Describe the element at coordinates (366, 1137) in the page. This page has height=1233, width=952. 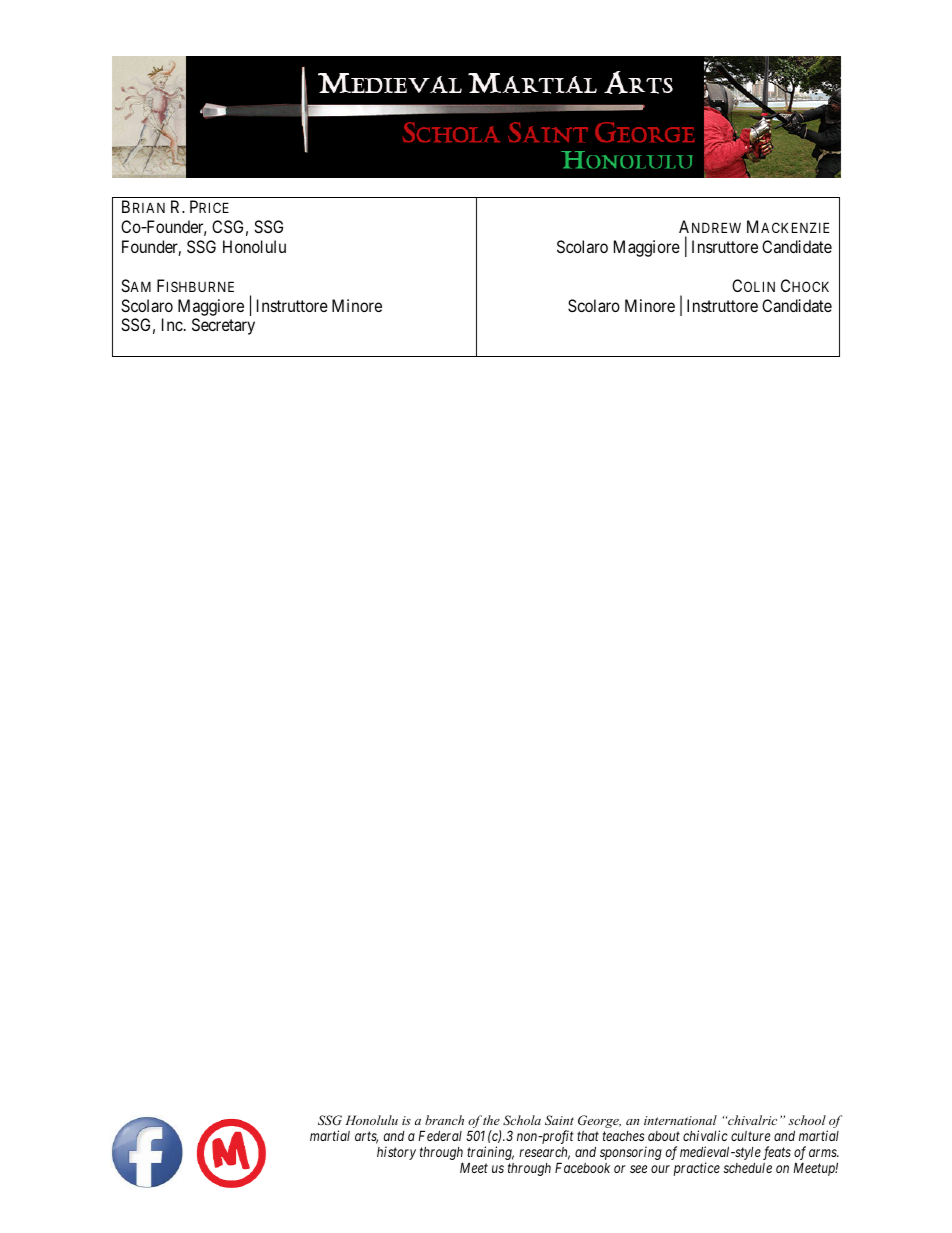
I see `arts` at that location.
